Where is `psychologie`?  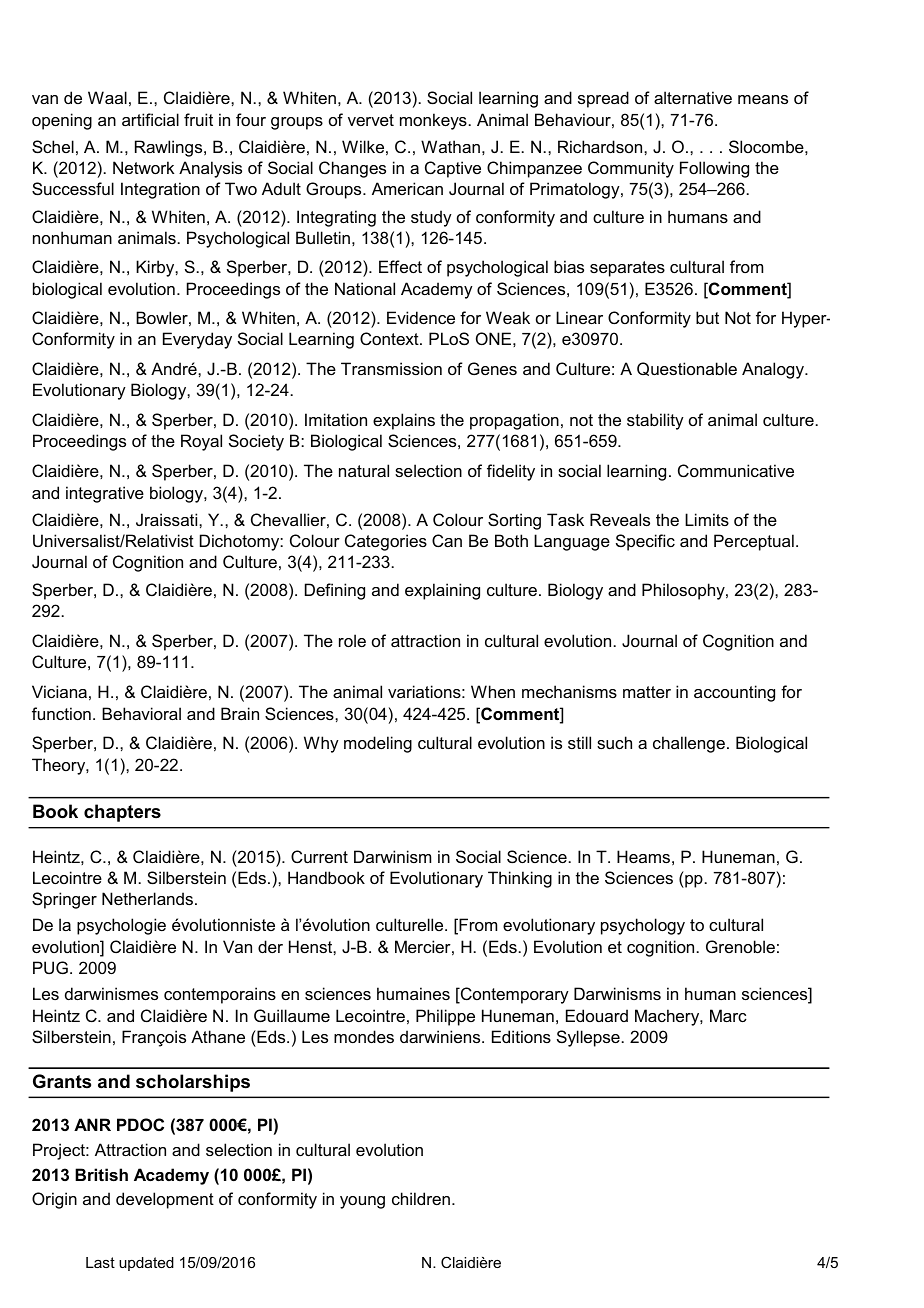 psychologie is located at coordinates (121, 926).
